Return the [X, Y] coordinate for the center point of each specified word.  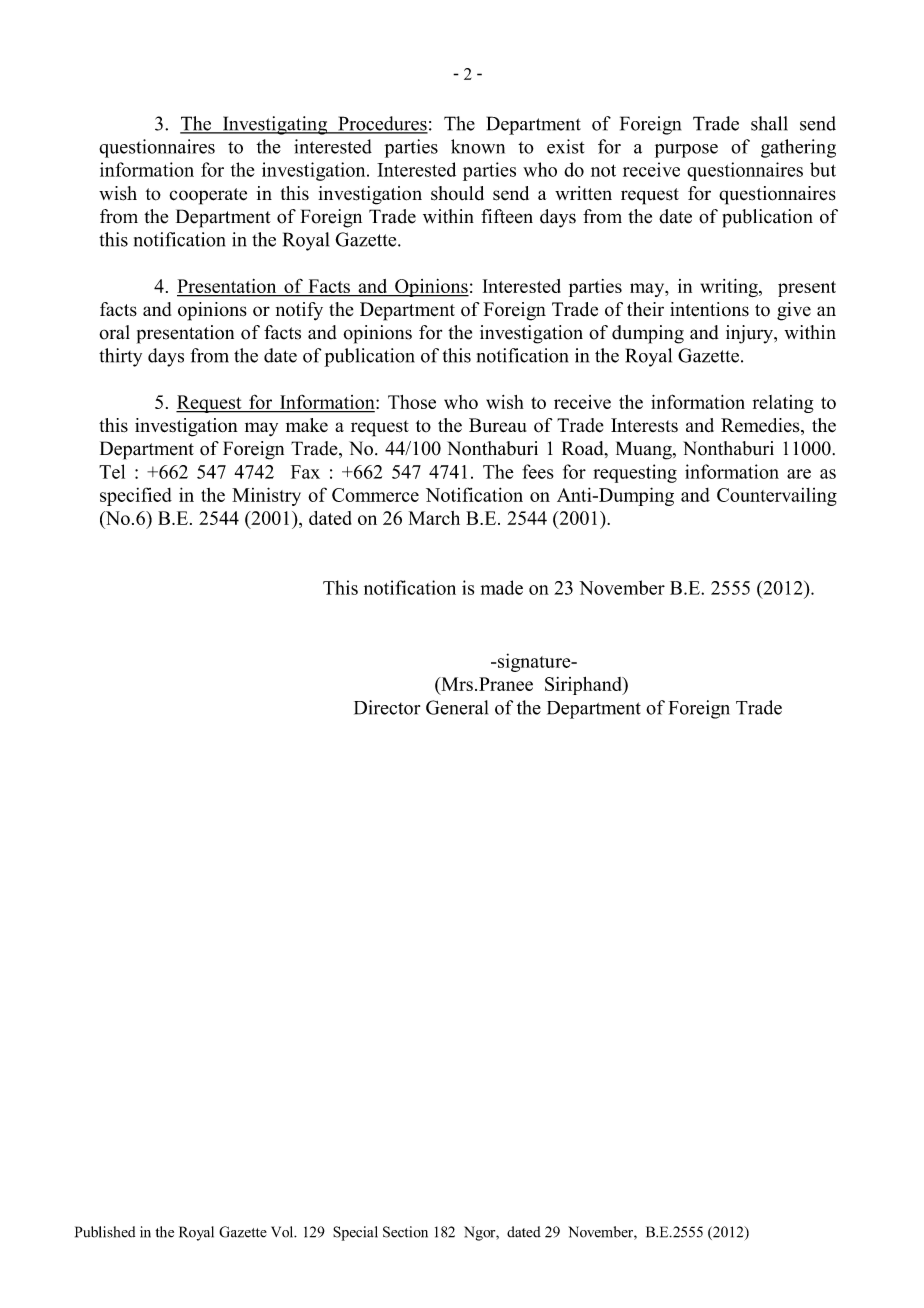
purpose [686, 151]
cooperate [208, 196]
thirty [120, 357]
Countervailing [777, 497]
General [457, 707]
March [434, 518]
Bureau [497, 425]
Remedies [761, 426]
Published [105, 1232]
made [502, 587]
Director [387, 707]
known [478, 146]
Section [405, 1232]
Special [355, 1233]
